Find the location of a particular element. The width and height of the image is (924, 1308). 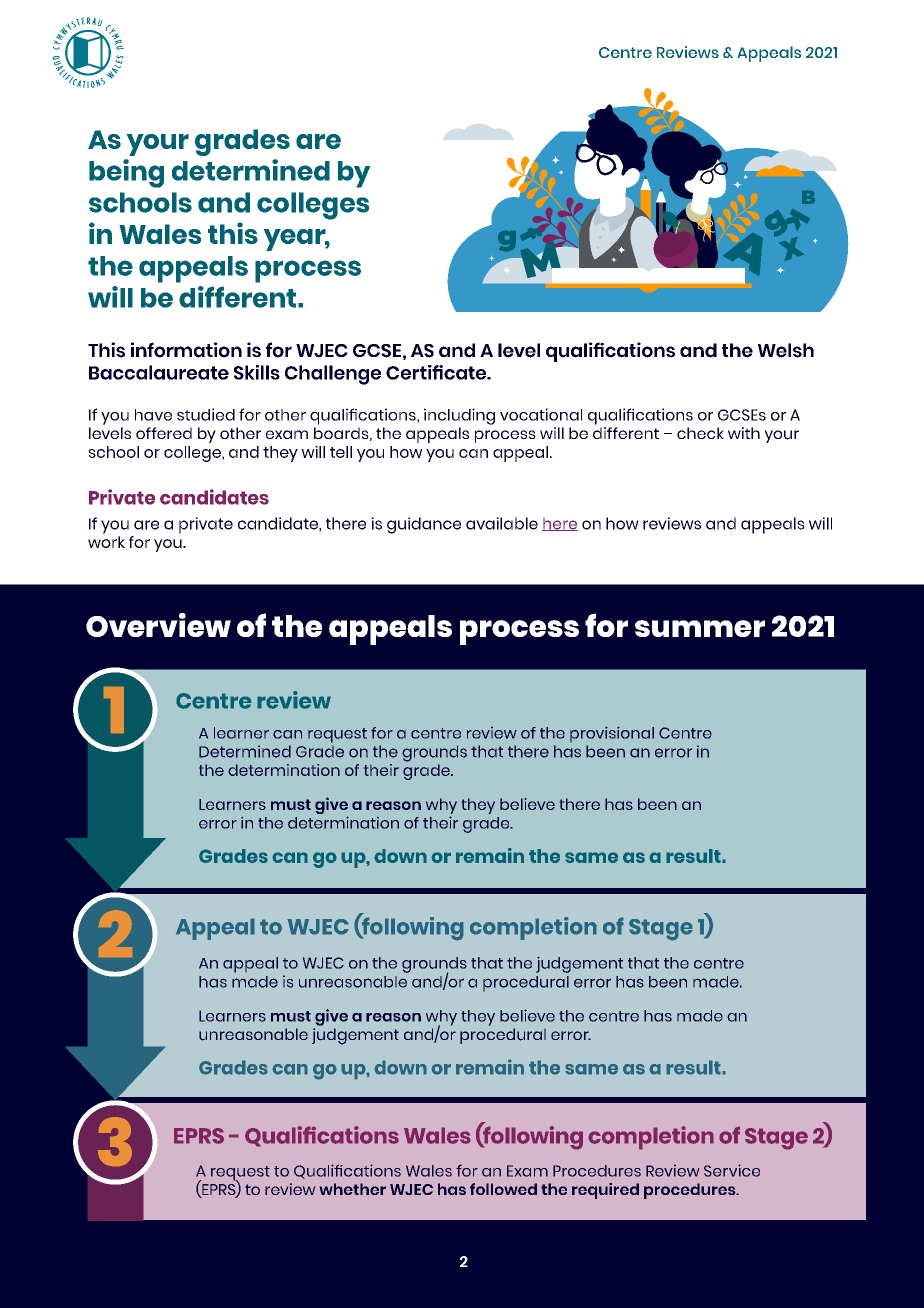

summer is located at coordinates (700, 628).
